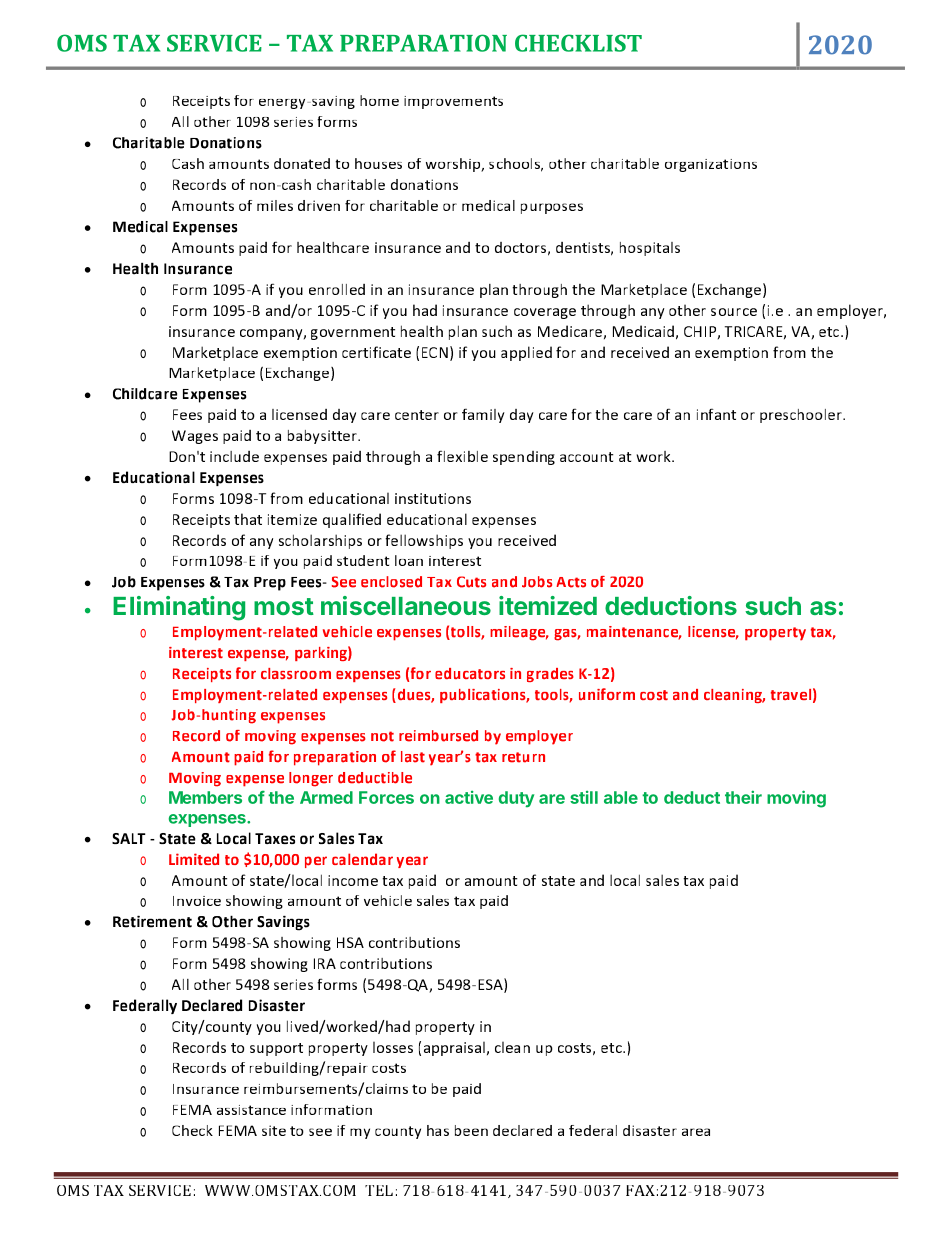 The height and width of the page is (1233, 952). Describe the element at coordinates (571, 582) in the page. I see `Acts` at that location.
